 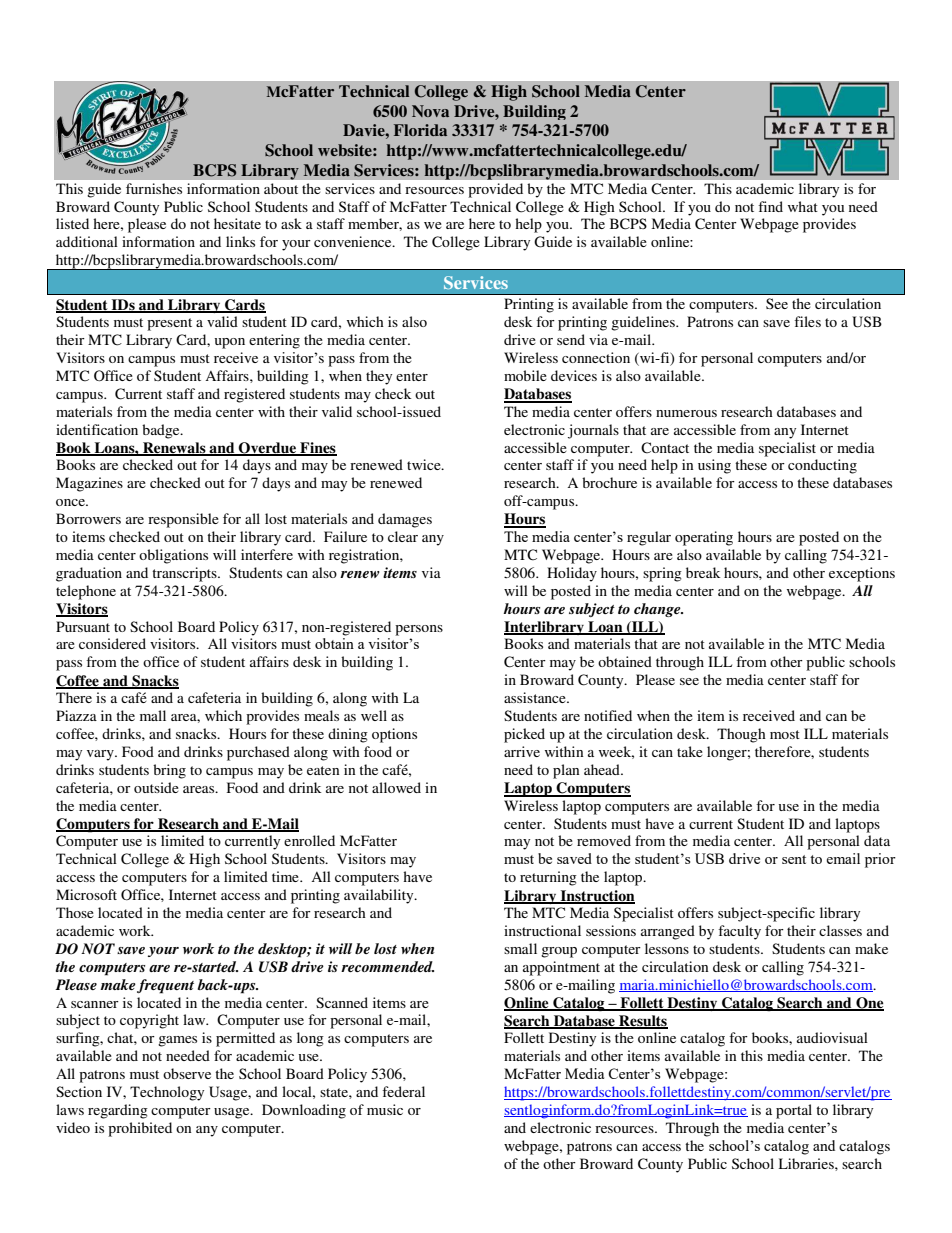 I want to click on Florida, so click(x=420, y=130).
